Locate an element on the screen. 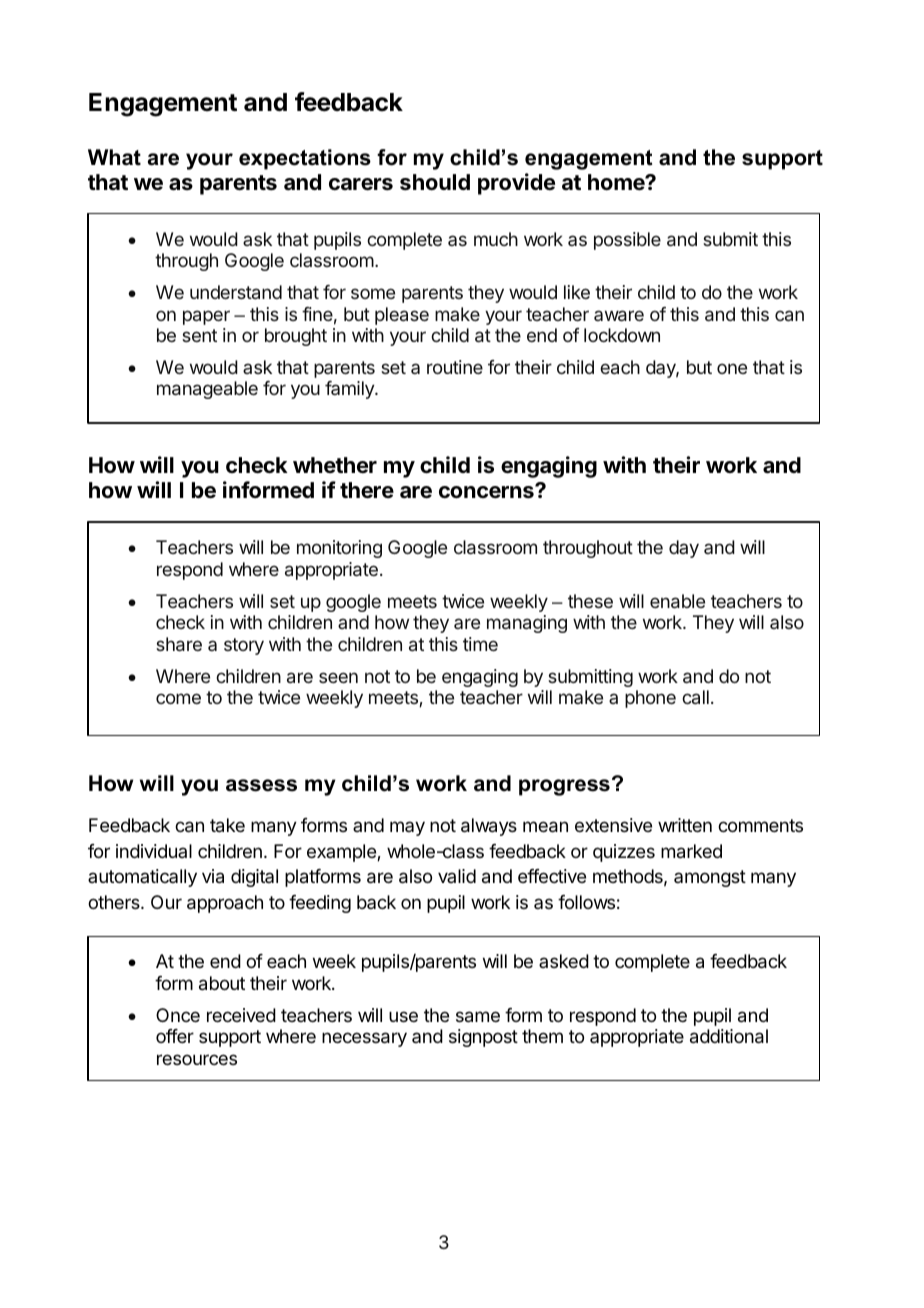 The height and width of the screenshot is (1308, 924). time is located at coordinates (480, 644).
